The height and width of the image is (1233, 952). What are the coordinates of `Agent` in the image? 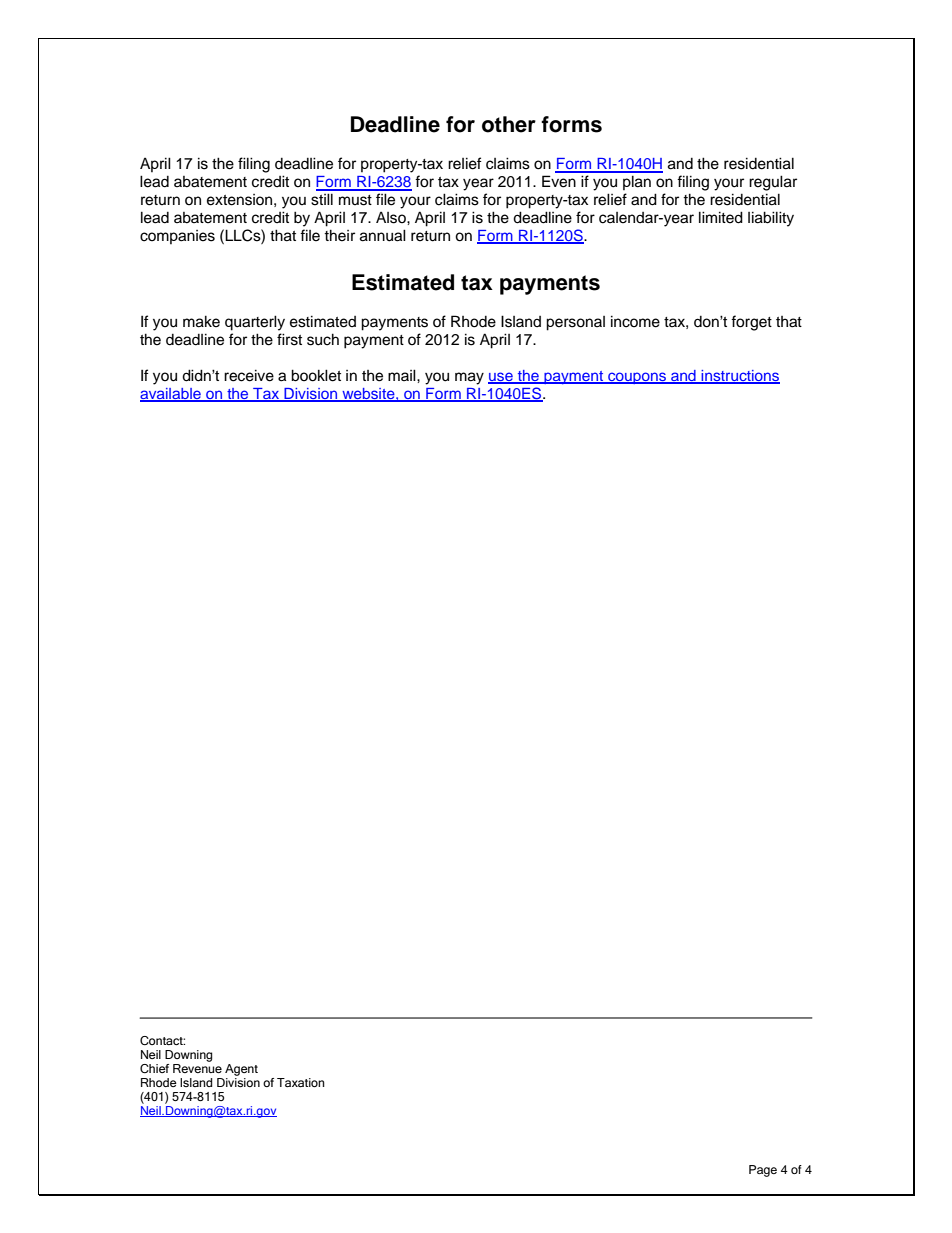 It's located at (241, 1070).
